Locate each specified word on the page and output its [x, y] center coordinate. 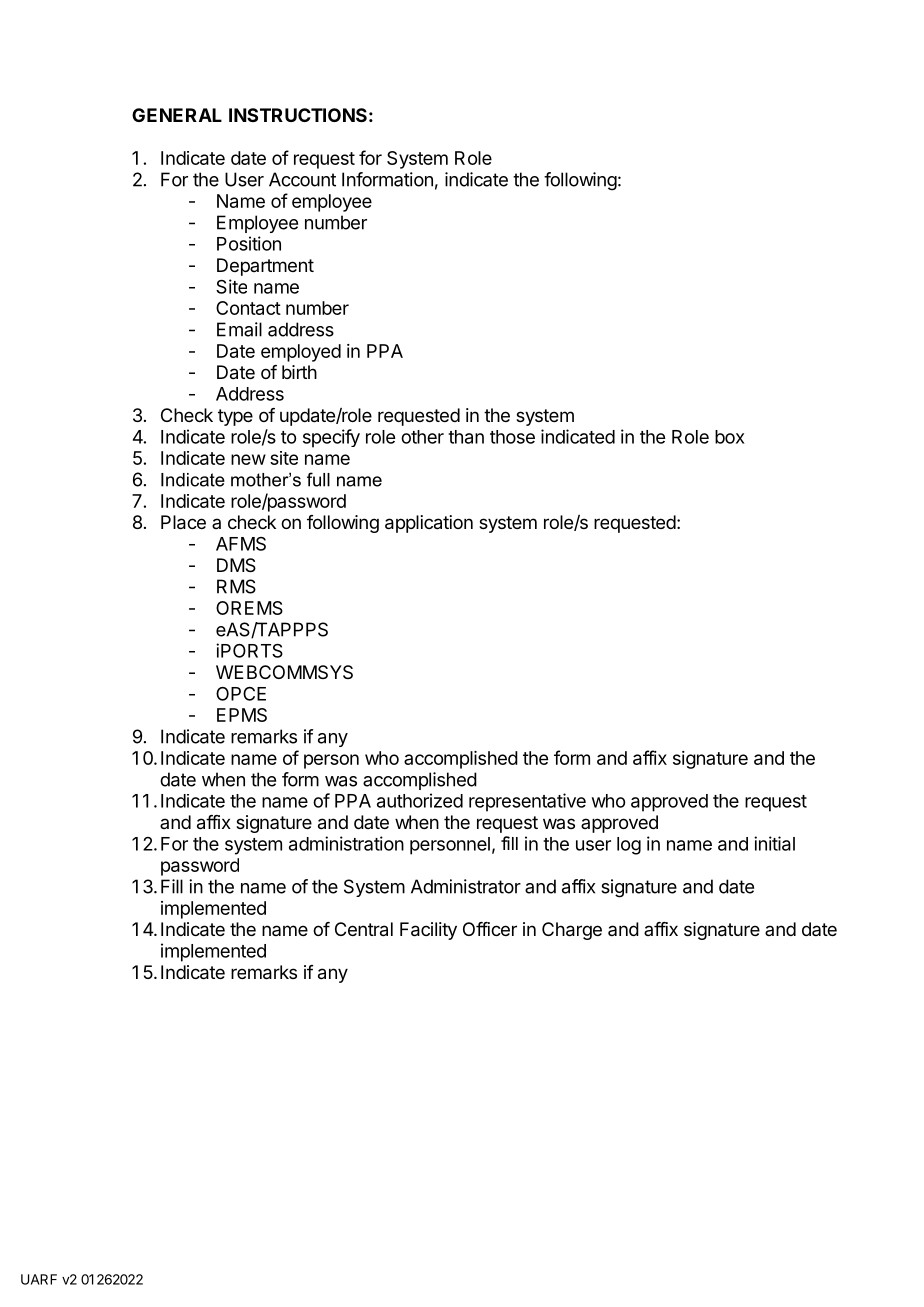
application [429, 524]
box [730, 437]
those [512, 437]
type [235, 417]
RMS [236, 586]
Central [364, 929]
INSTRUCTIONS [298, 115]
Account [302, 179]
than [466, 437]
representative [527, 802]
